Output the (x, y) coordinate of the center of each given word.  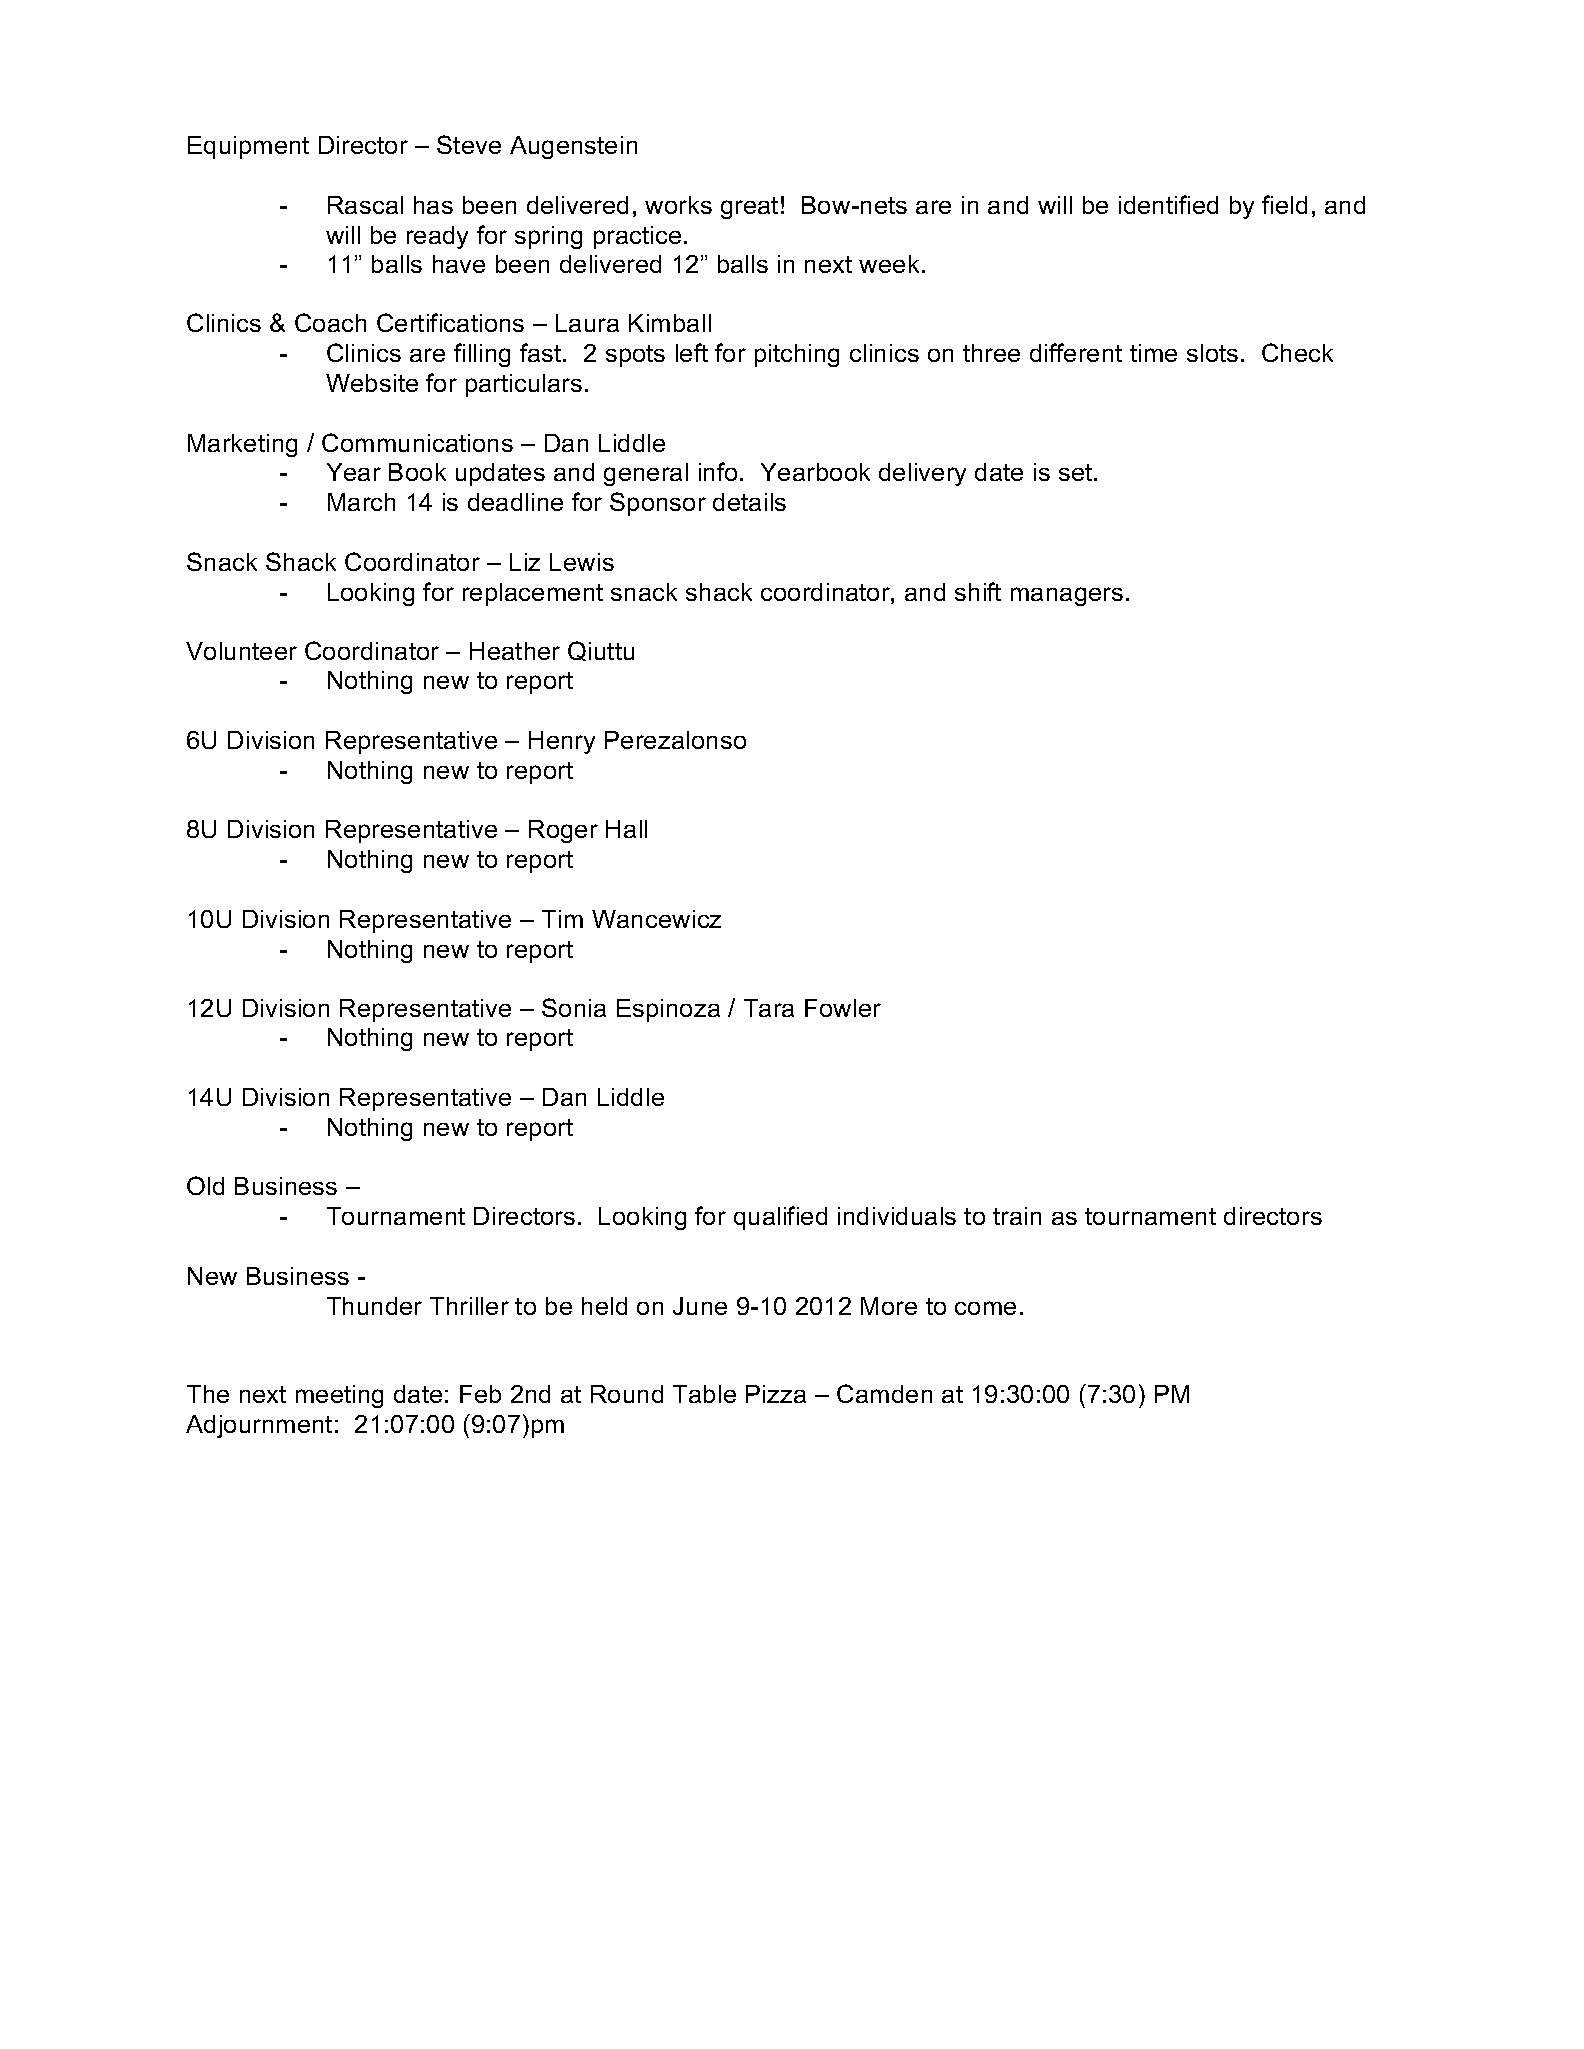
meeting (339, 1396)
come (985, 1308)
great (749, 208)
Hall (626, 829)
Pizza (776, 1394)
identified (1168, 204)
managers (1067, 596)
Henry (562, 742)
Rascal (365, 205)
